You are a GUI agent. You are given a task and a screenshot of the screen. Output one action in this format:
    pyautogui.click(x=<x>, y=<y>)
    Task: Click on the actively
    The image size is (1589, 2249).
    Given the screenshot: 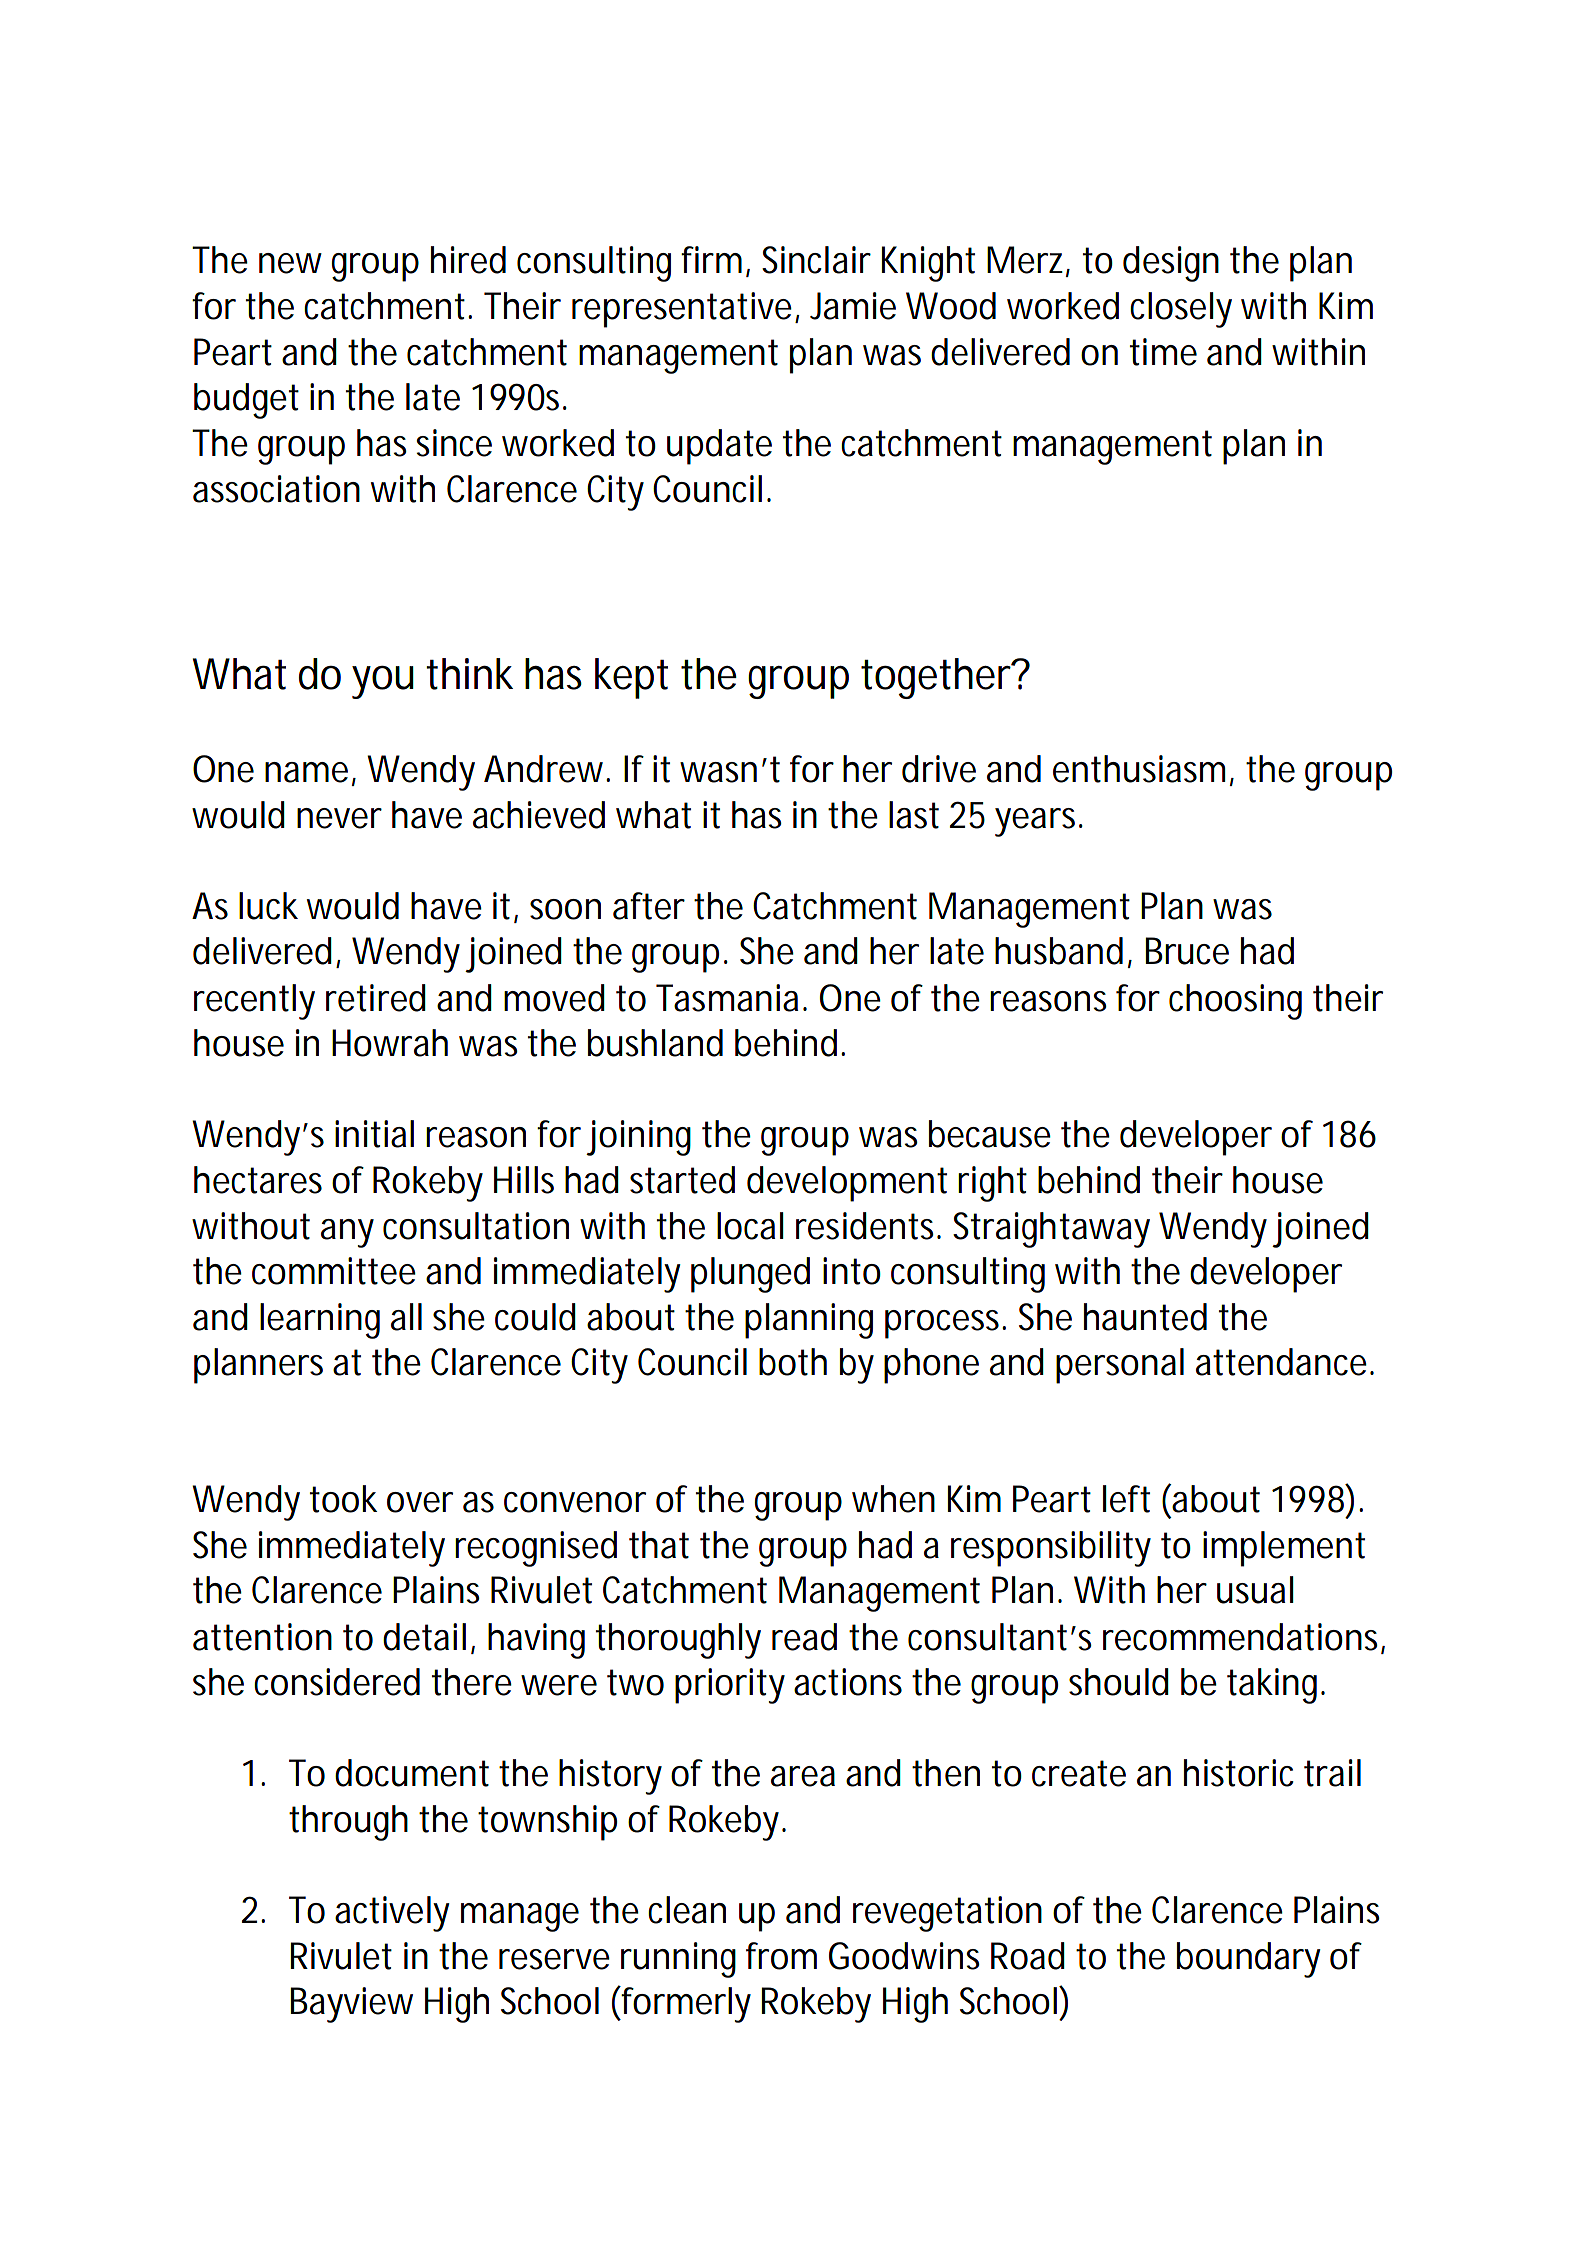 What is the action you would take?
    pyautogui.click(x=392, y=1914)
